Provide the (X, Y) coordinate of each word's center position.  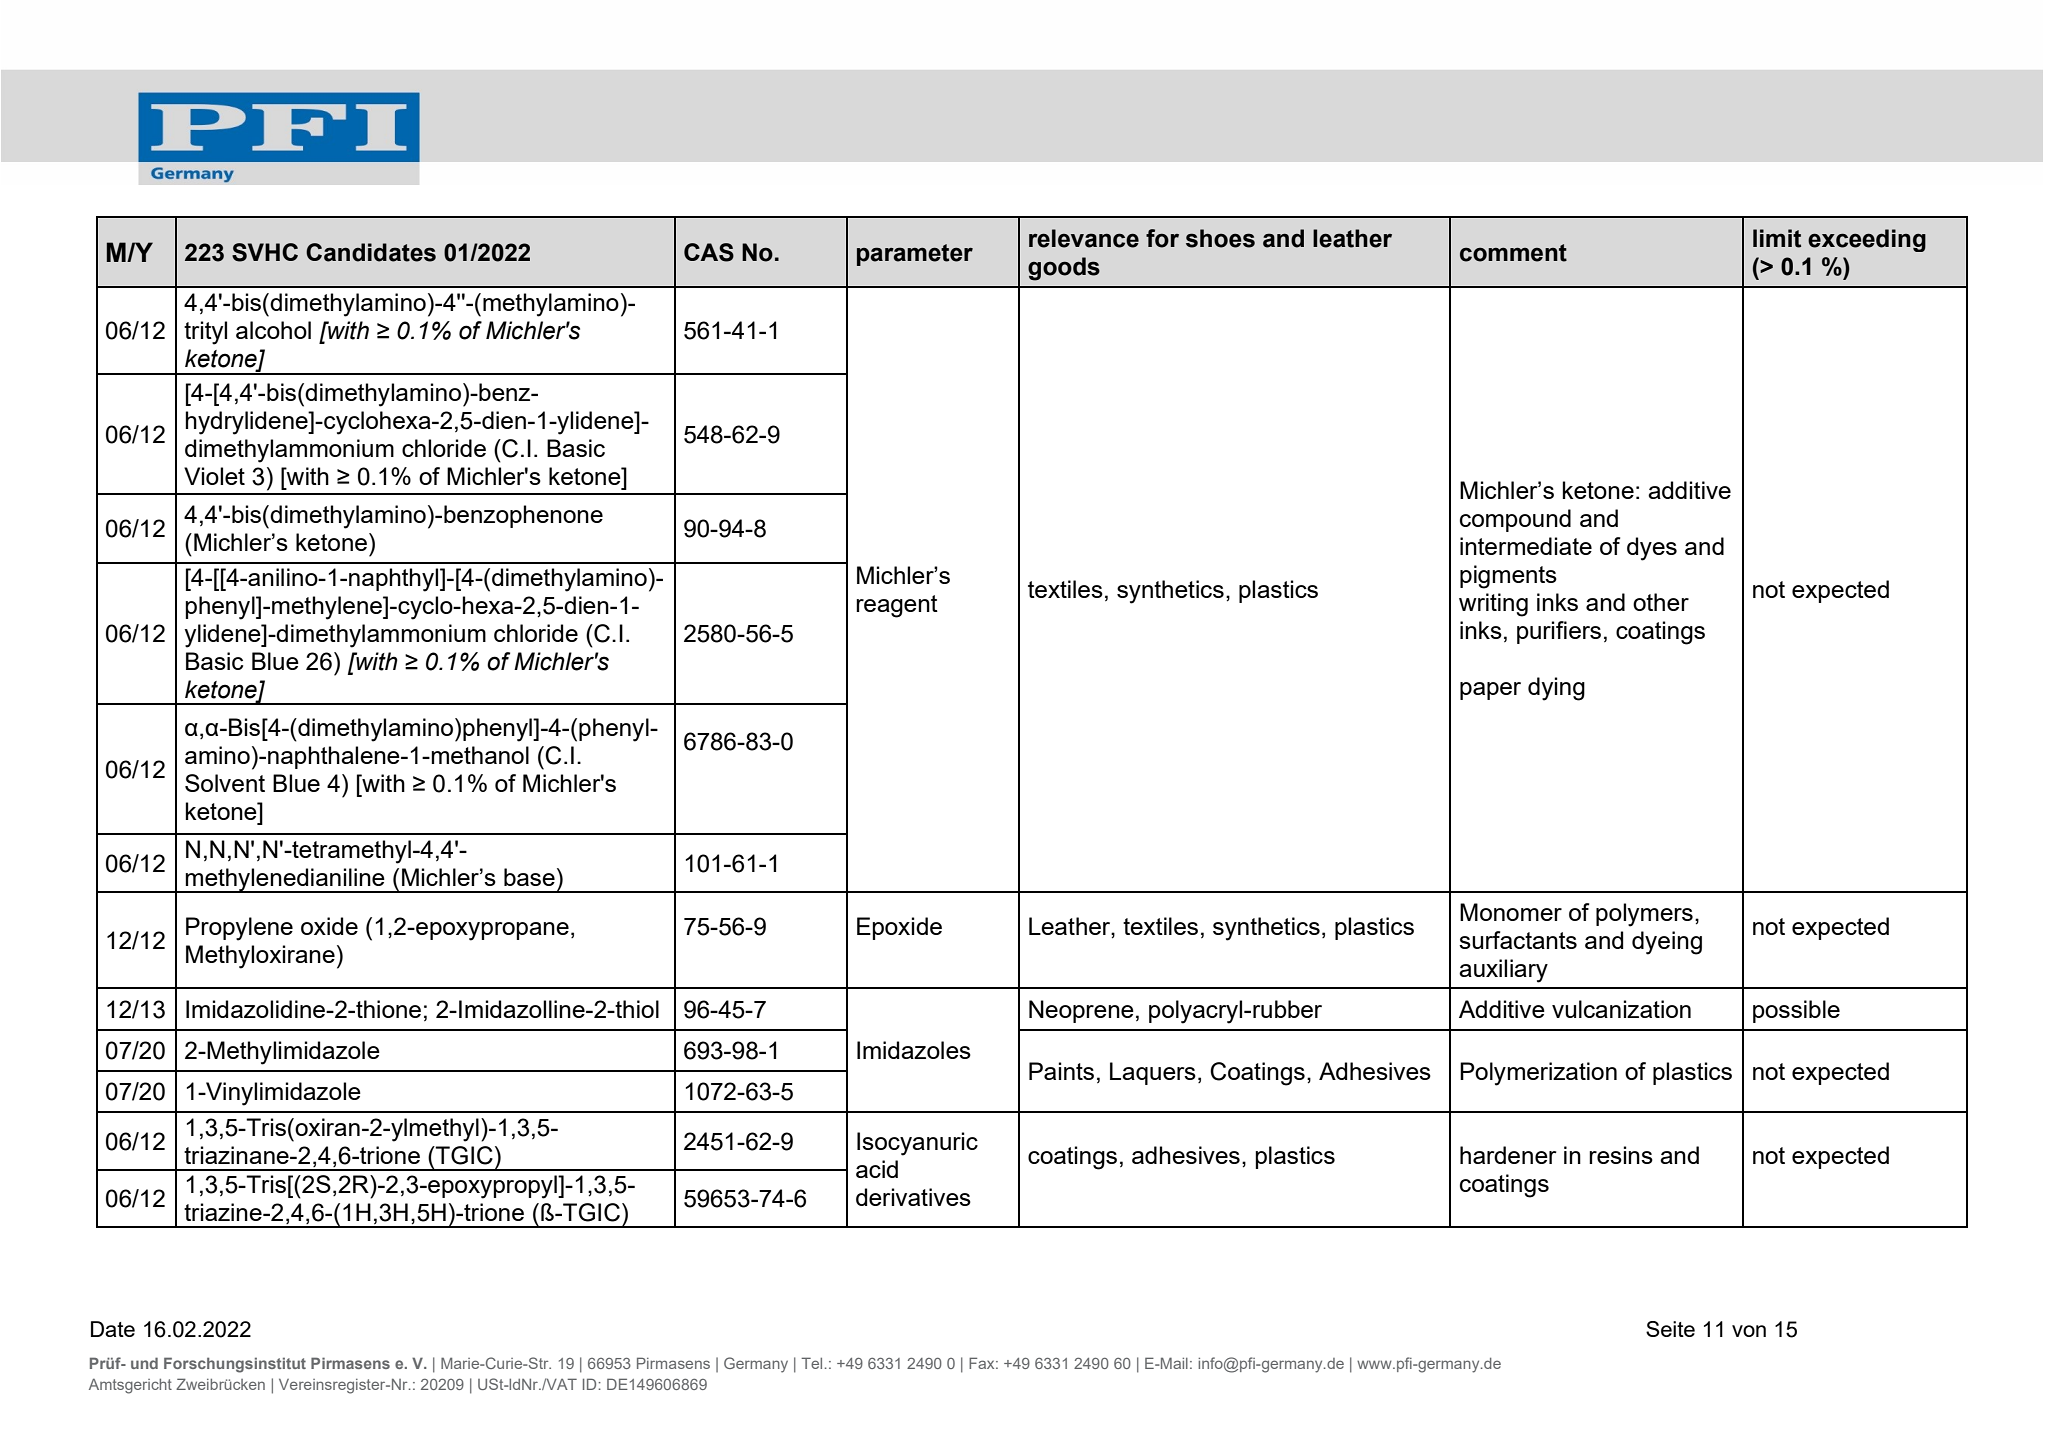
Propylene (239, 929)
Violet (214, 476)
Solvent (225, 783)
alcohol (273, 330)
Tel (811, 1363)
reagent (897, 606)
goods (1064, 269)
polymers (1644, 915)
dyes (1652, 549)
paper (1490, 691)
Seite (1670, 1329)
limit (1777, 238)
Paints (1061, 1071)
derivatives (913, 1197)
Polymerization (1538, 1074)
